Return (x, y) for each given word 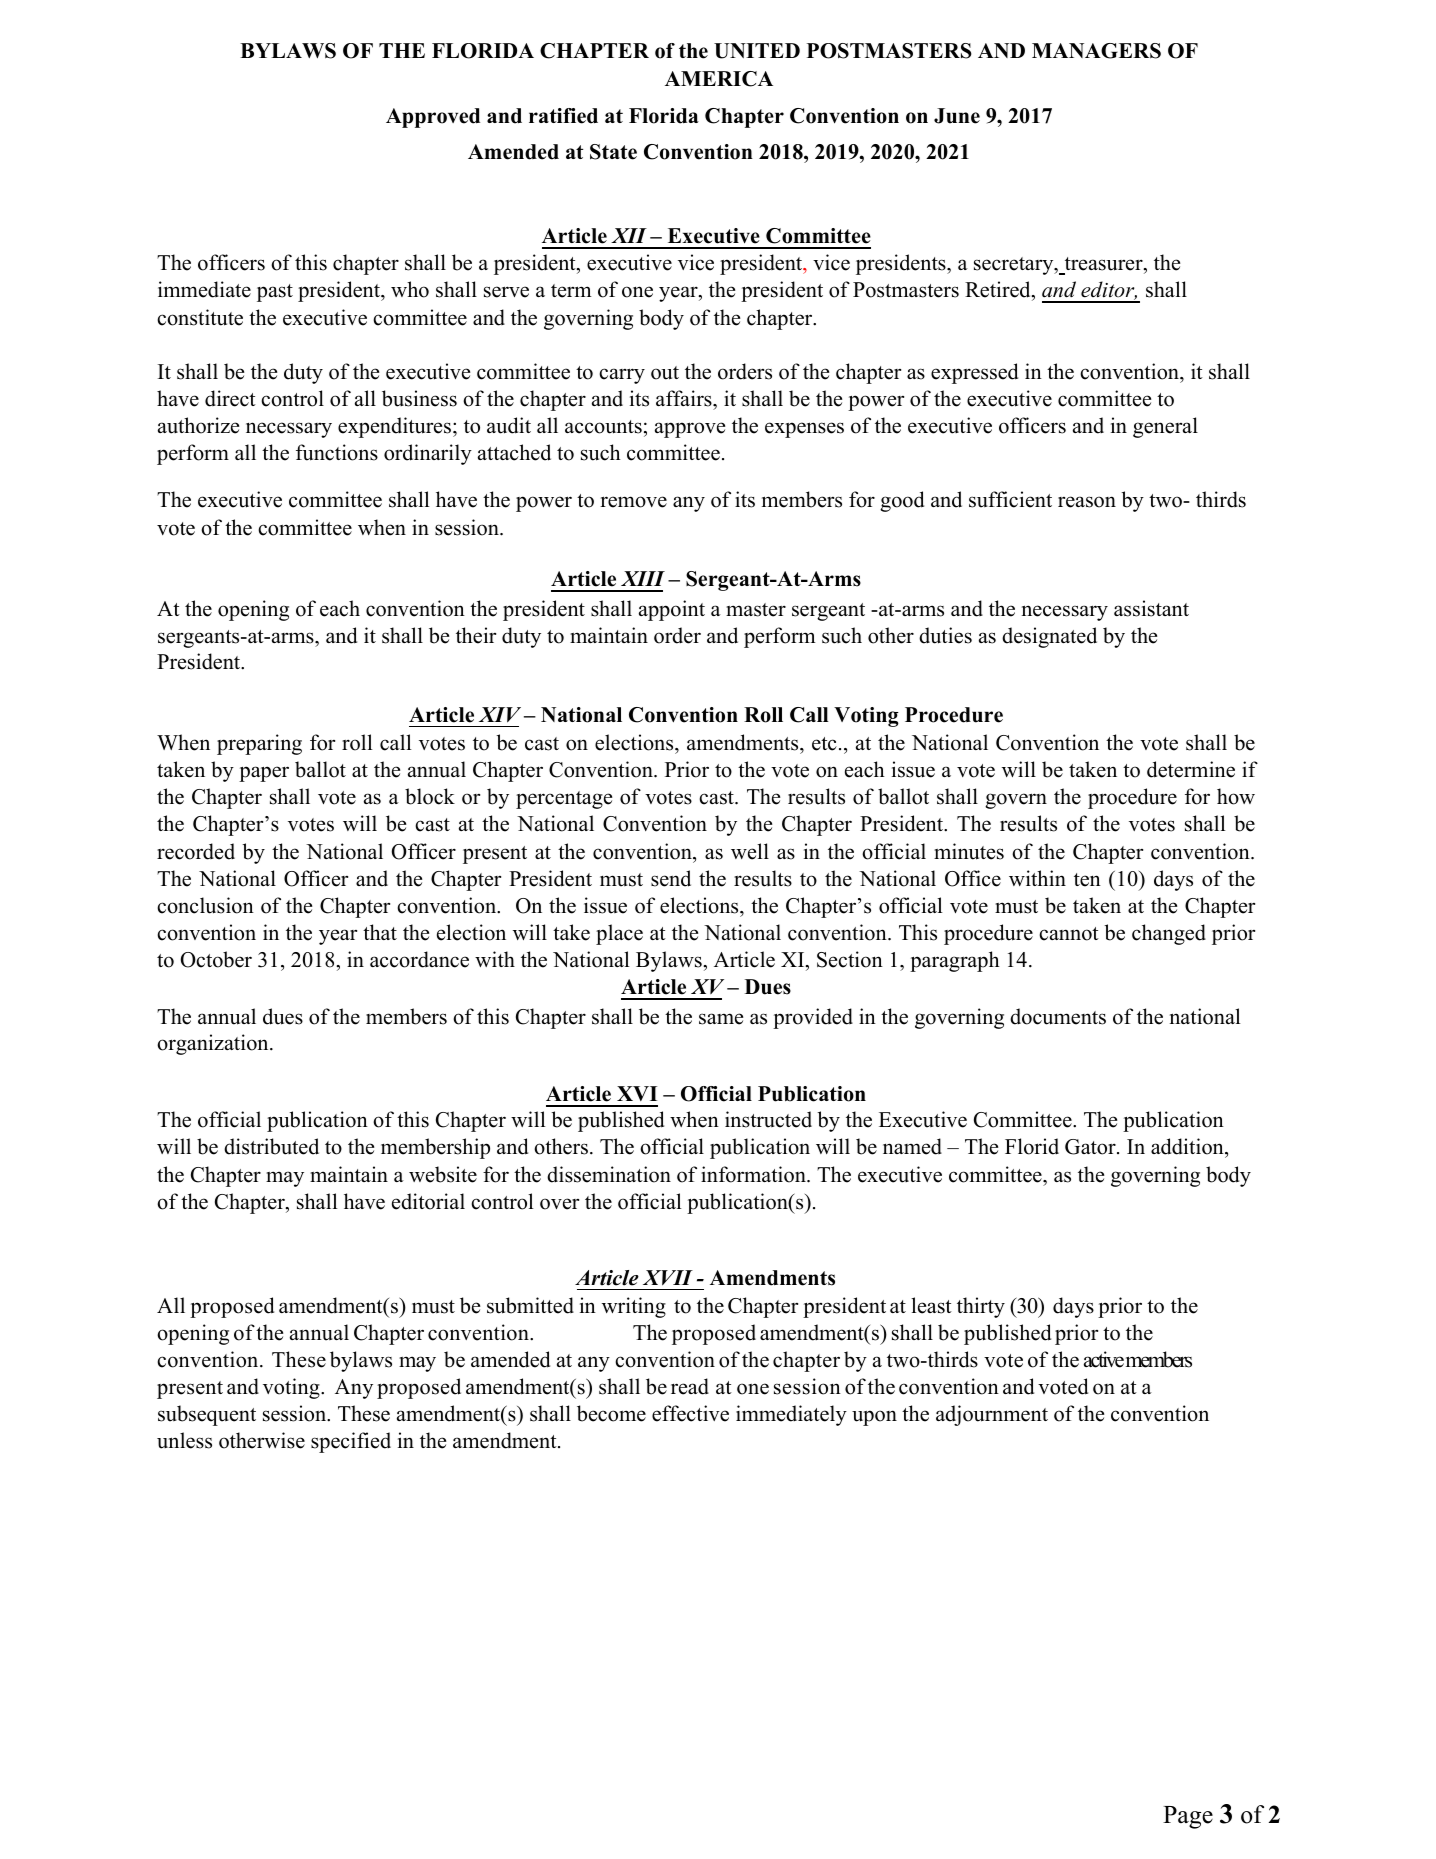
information (754, 1174)
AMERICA (719, 79)
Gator (1090, 1147)
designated (1049, 637)
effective (690, 1413)
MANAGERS (1096, 51)
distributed (271, 1146)
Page (1188, 1817)
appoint (672, 610)
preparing (259, 744)
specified (351, 1442)
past (275, 293)
